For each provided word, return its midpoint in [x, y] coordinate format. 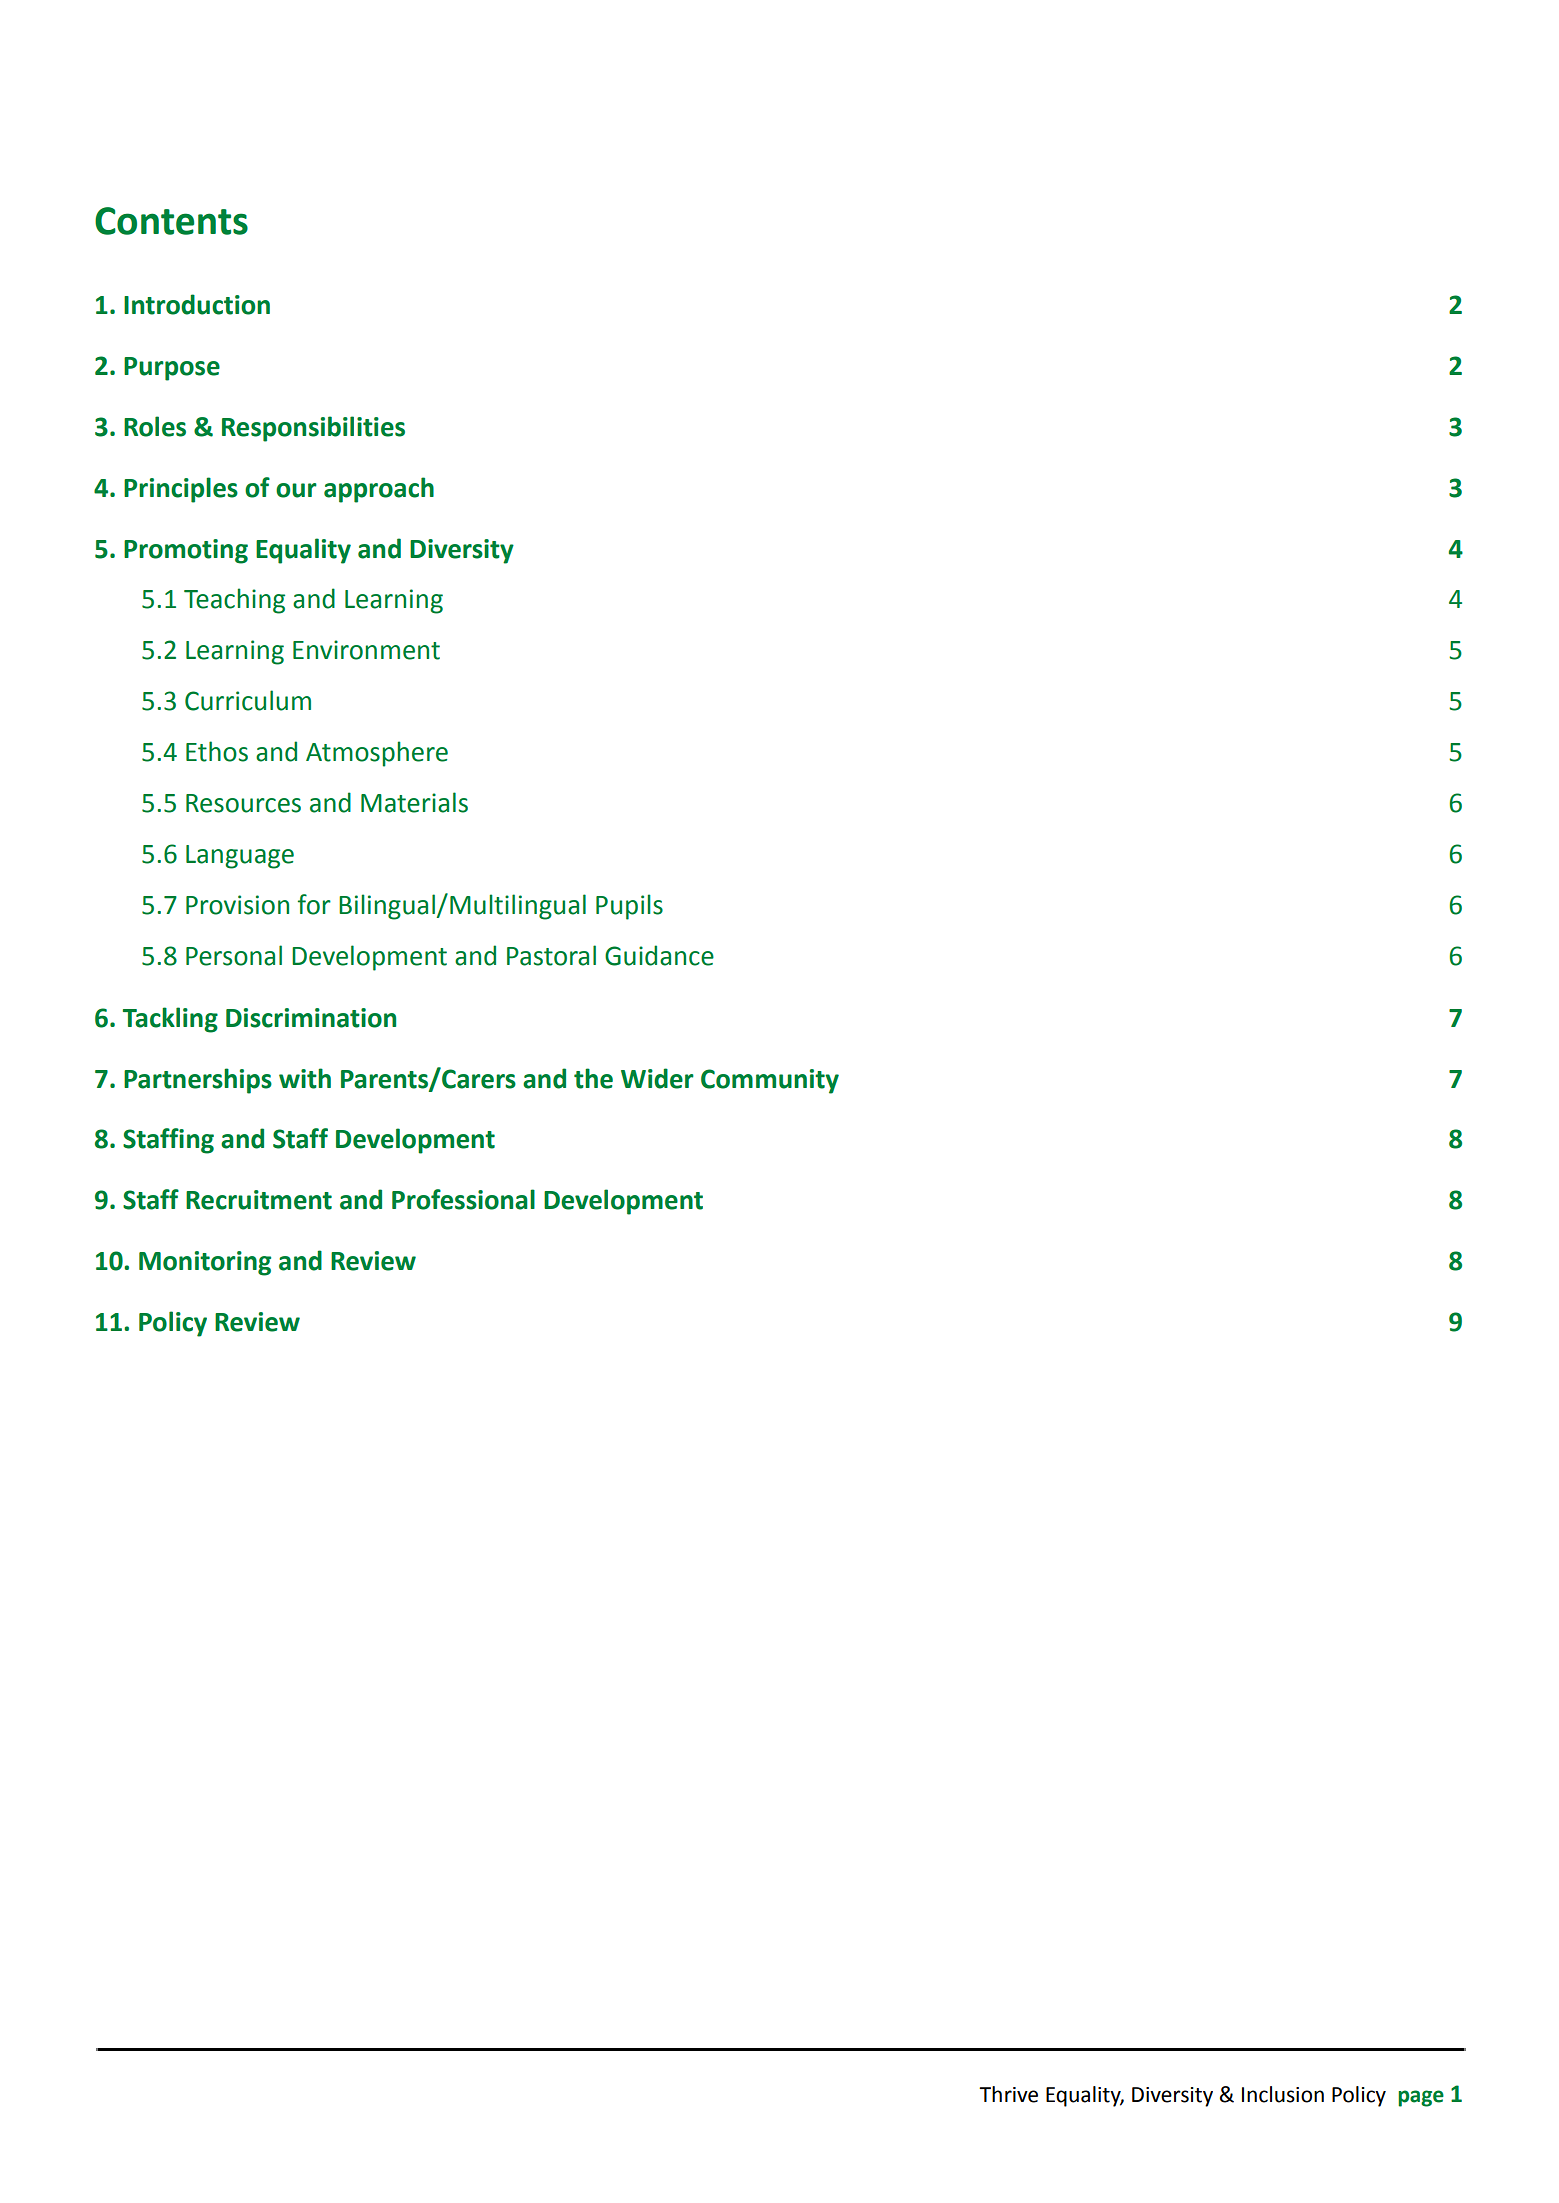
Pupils [629, 907]
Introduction [197, 304]
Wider [657, 1078]
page [1421, 2098]
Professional [463, 1199]
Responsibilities [313, 429]
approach [379, 490]
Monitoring [205, 1263]
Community [770, 1081]
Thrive [1008, 2094]
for [314, 904]
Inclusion [1283, 2094]
